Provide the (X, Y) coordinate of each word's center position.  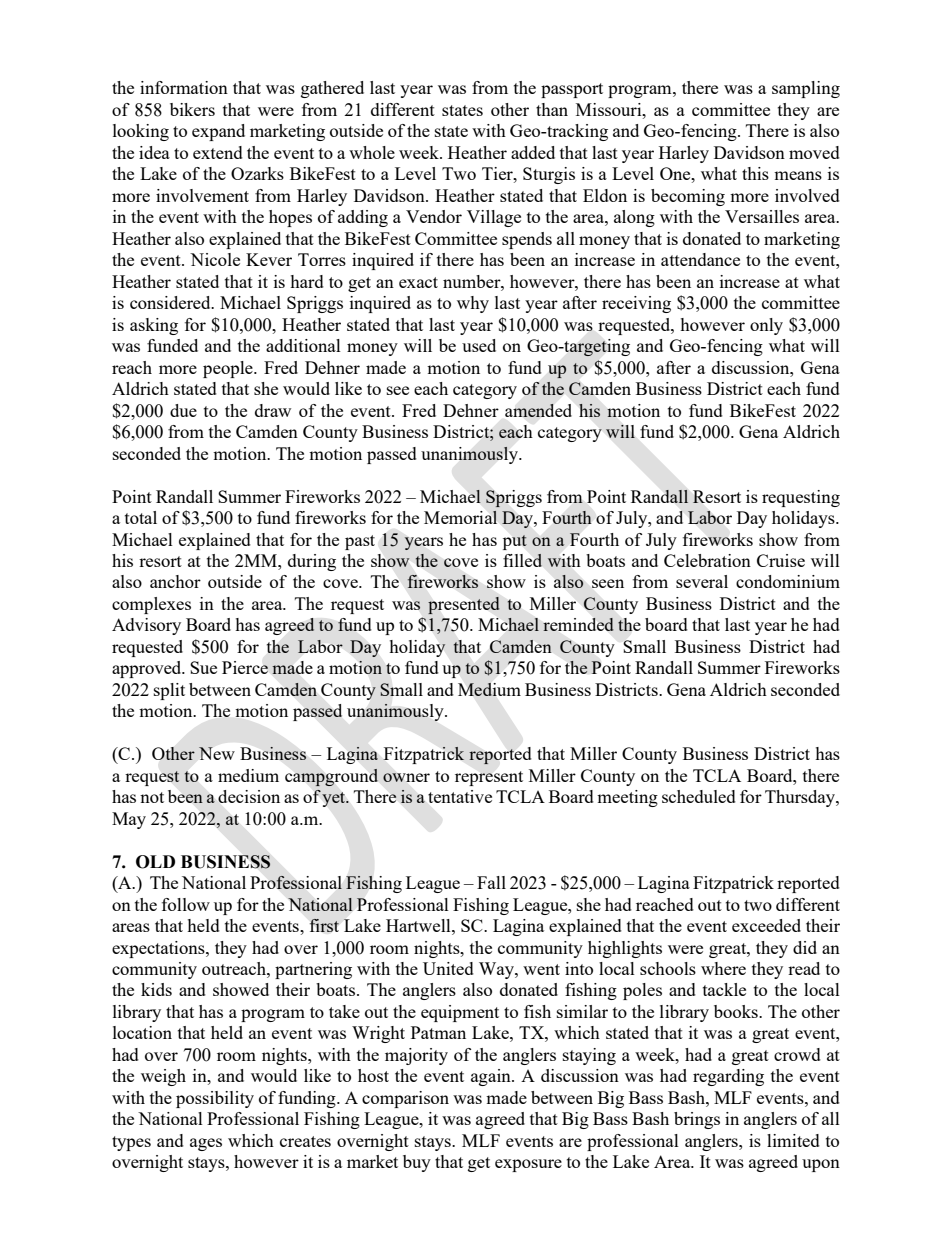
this (755, 173)
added (533, 152)
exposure (528, 1165)
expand (218, 132)
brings (697, 1120)
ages (206, 1144)
